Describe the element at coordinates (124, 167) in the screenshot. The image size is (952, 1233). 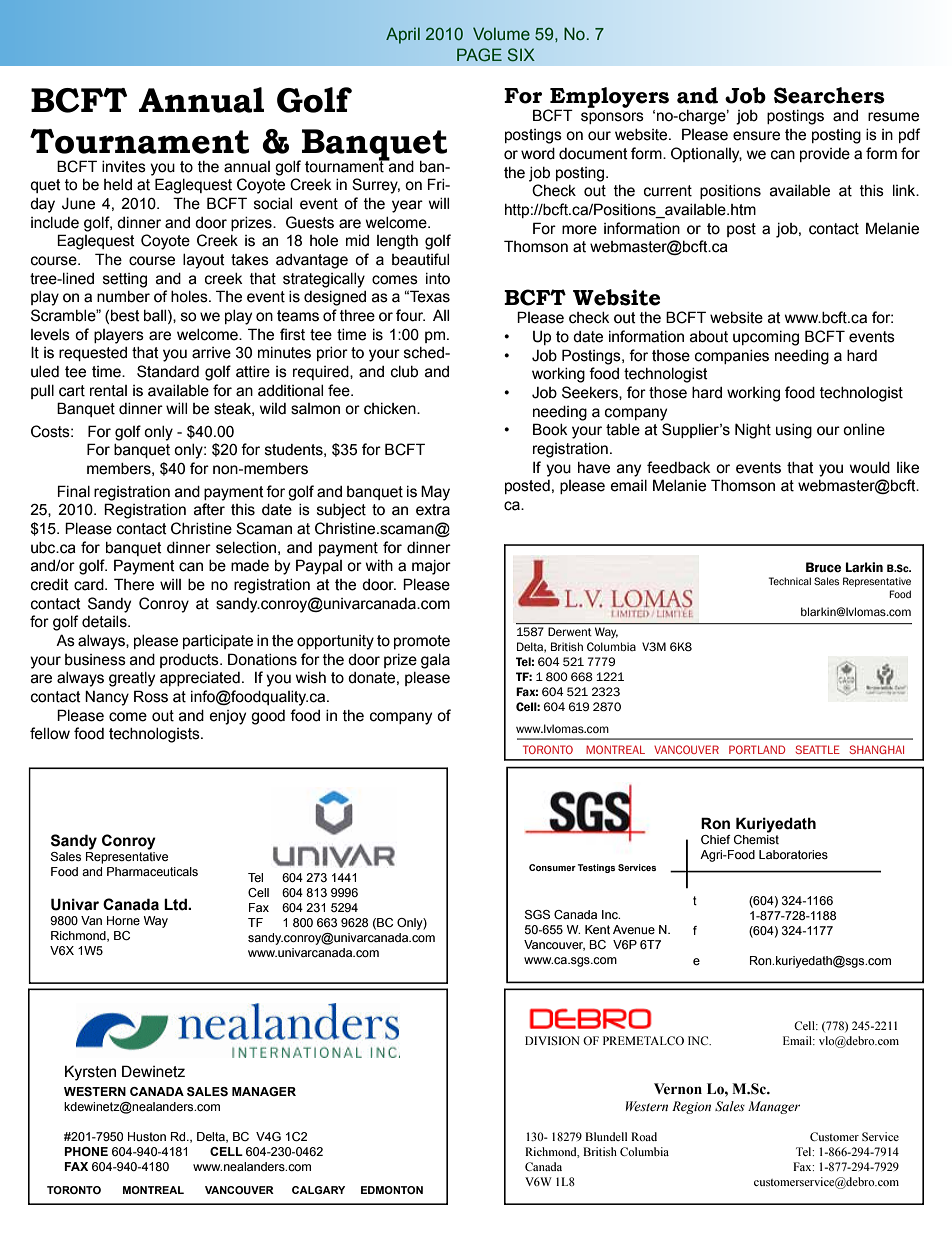
I see `invites` at that location.
